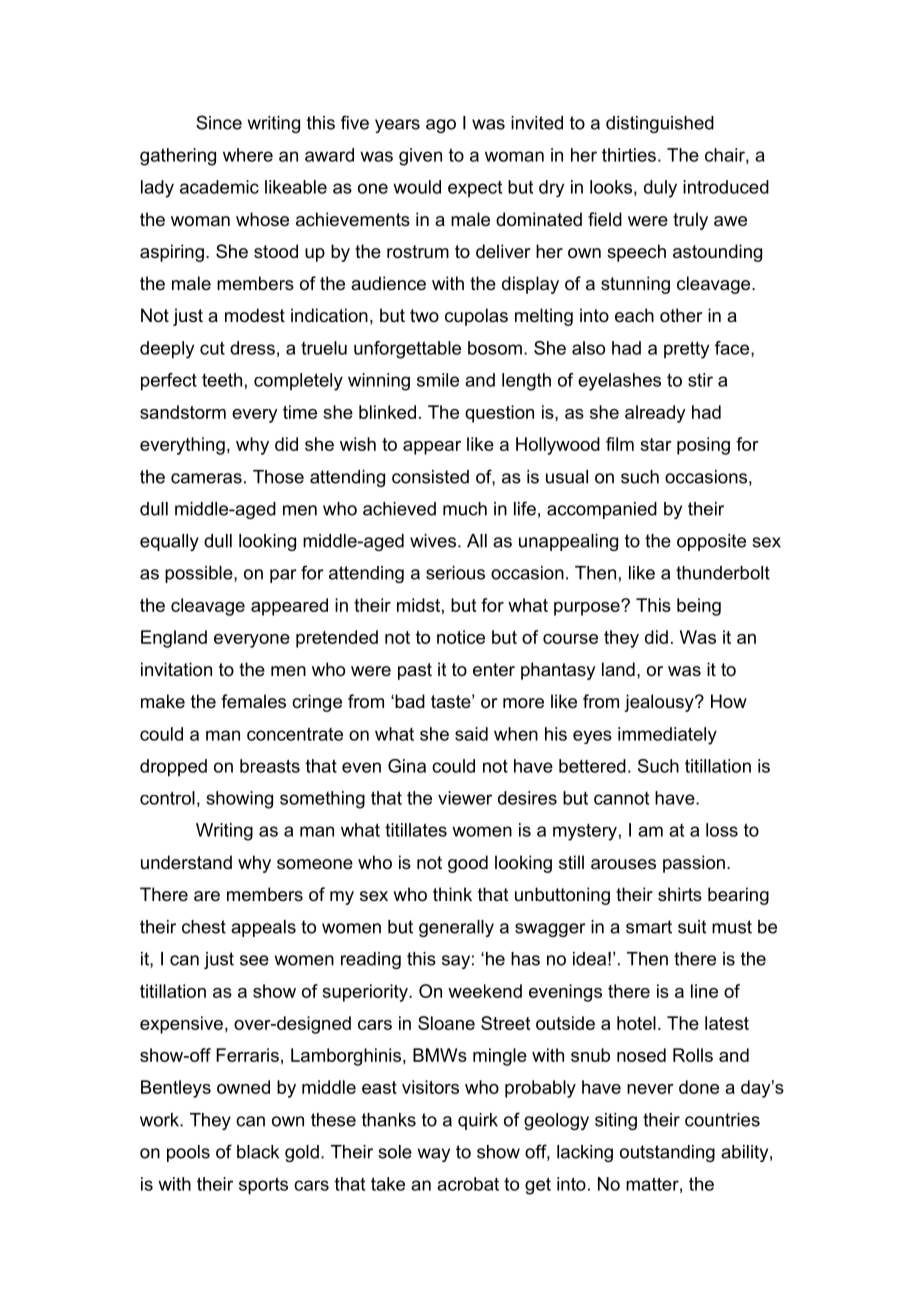  Describe the element at coordinates (660, 124) in the page. I see `distinguished` at that location.
